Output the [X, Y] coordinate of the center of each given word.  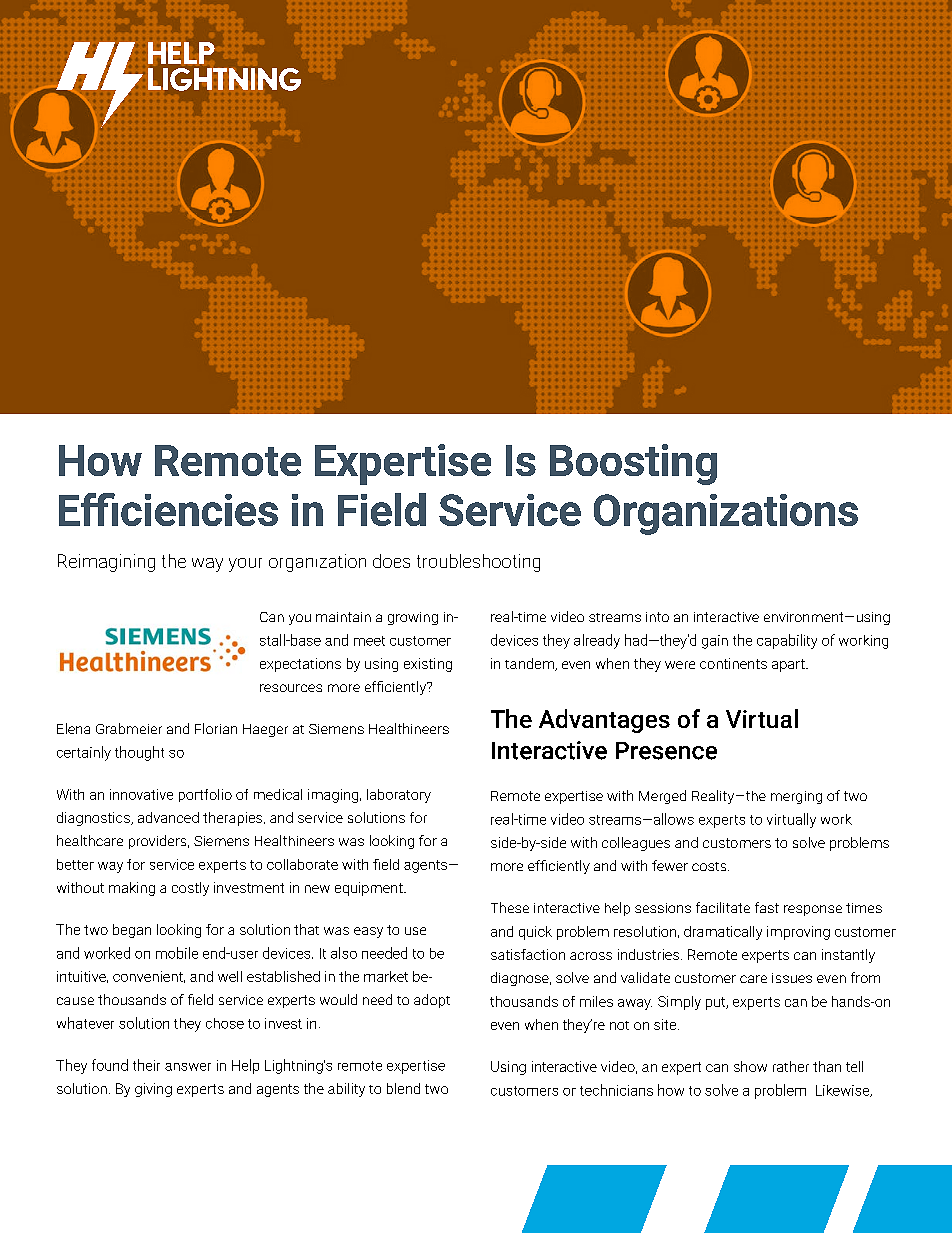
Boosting [633, 464]
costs [710, 866]
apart [789, 665]
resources [291, 688]
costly [190, 889]
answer [188, 1067]
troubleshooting [478, 563]
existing [428, 665]
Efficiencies [168, 509]
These [510, 907]
